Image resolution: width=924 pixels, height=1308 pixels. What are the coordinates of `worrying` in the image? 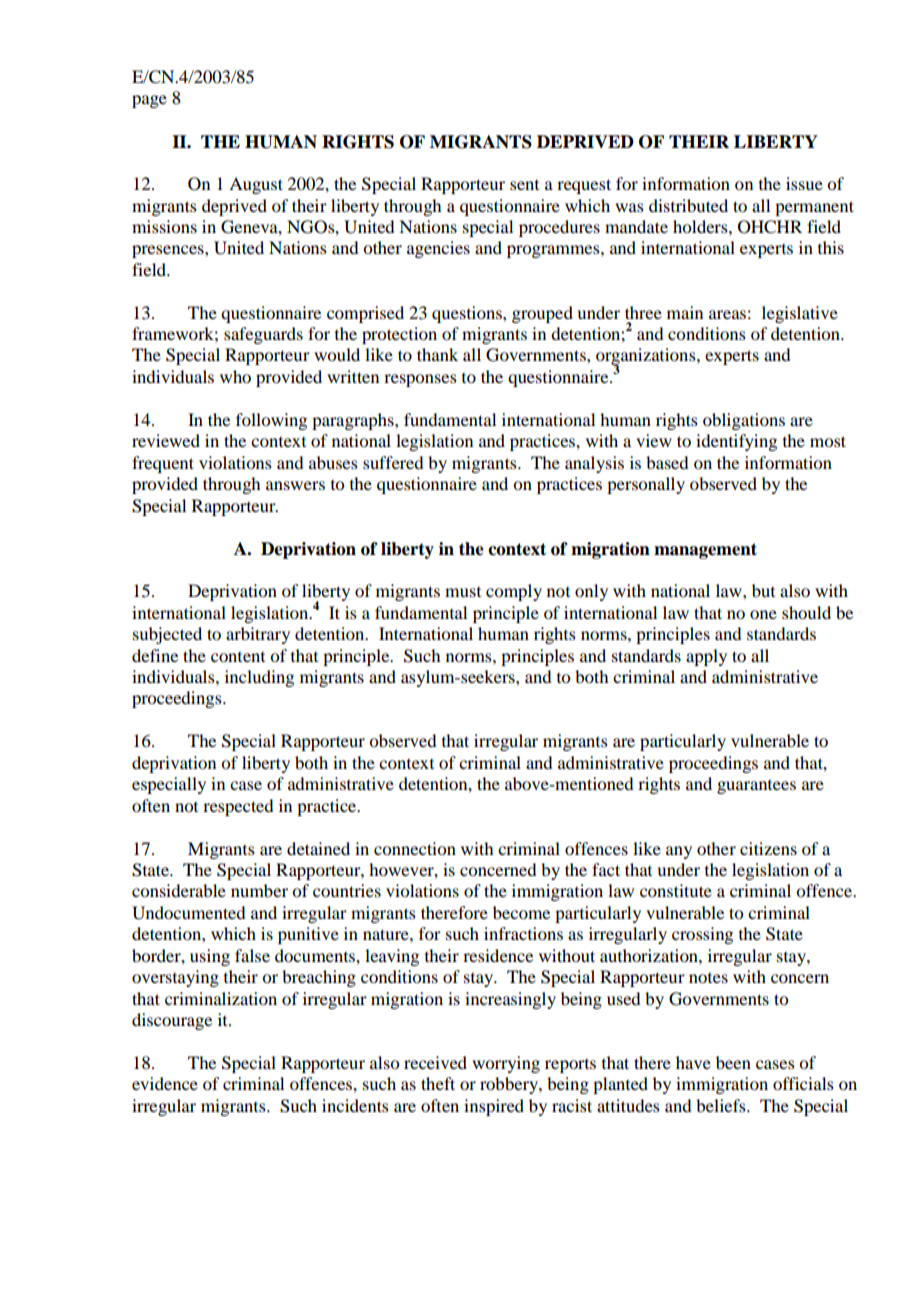 It's located at (506, 1064).
